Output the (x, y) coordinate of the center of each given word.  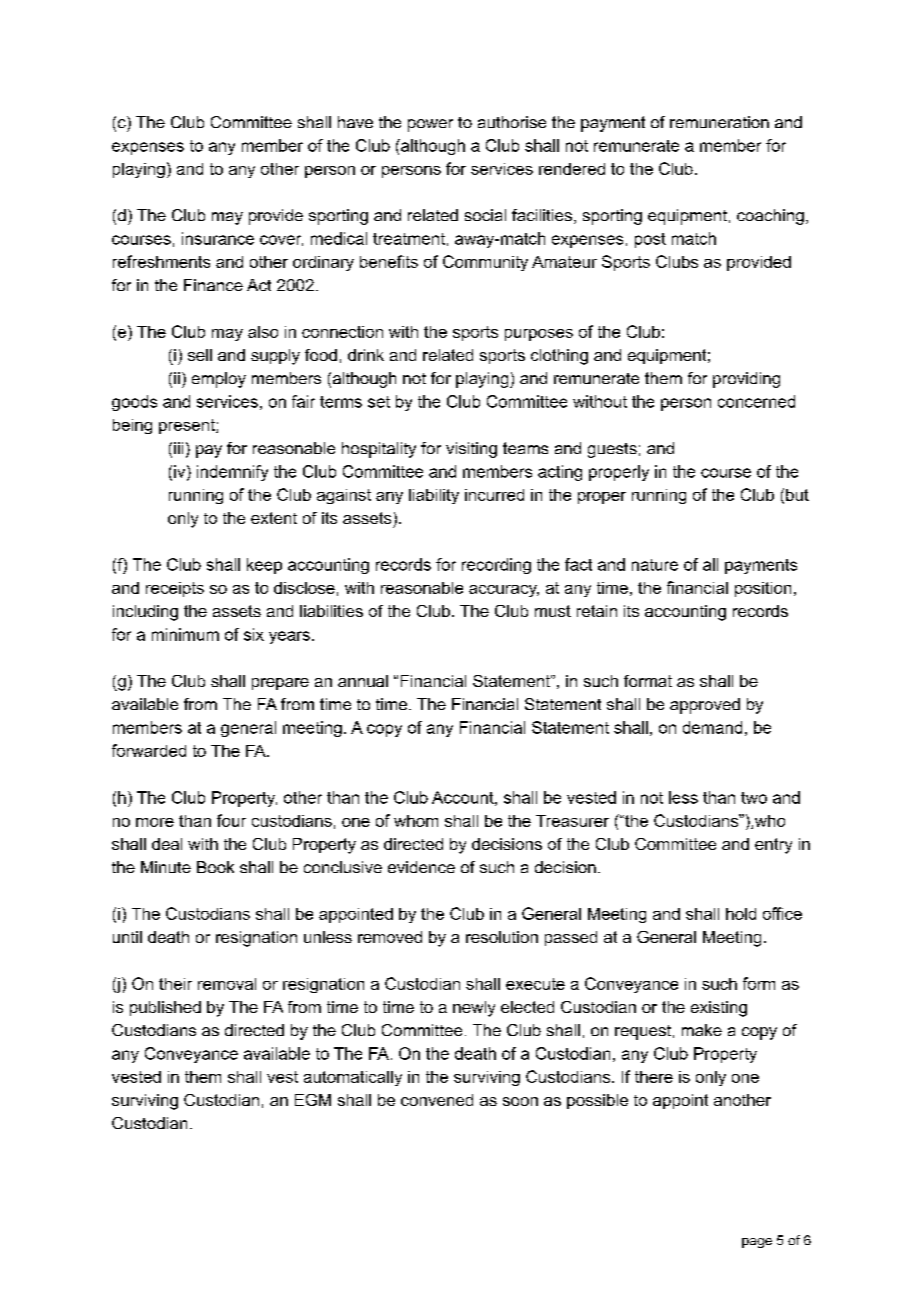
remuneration (719, 122)
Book (215, 867)
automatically (353, 1078)
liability (434, 496)
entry (773, 846)
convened (437, 1100)
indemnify (232, 473)
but (797, 495)
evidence (421, 867)
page (757, 1243)
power (430, 125)
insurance (218, 238)
